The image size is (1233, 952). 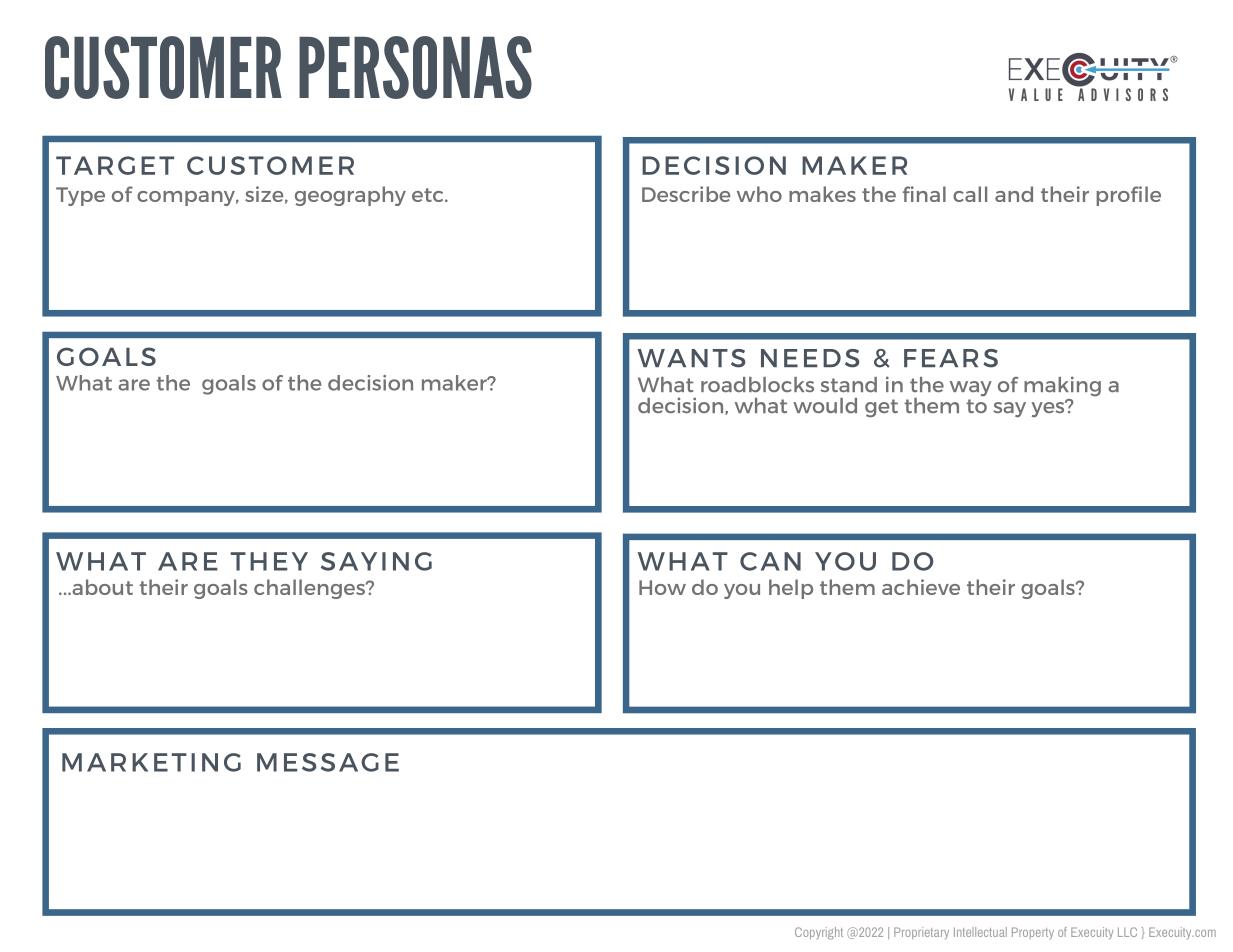 What do you see at coordinates (115, 165) in the screenshot?
I see `TARGET` at bounding box center [115, 165].
